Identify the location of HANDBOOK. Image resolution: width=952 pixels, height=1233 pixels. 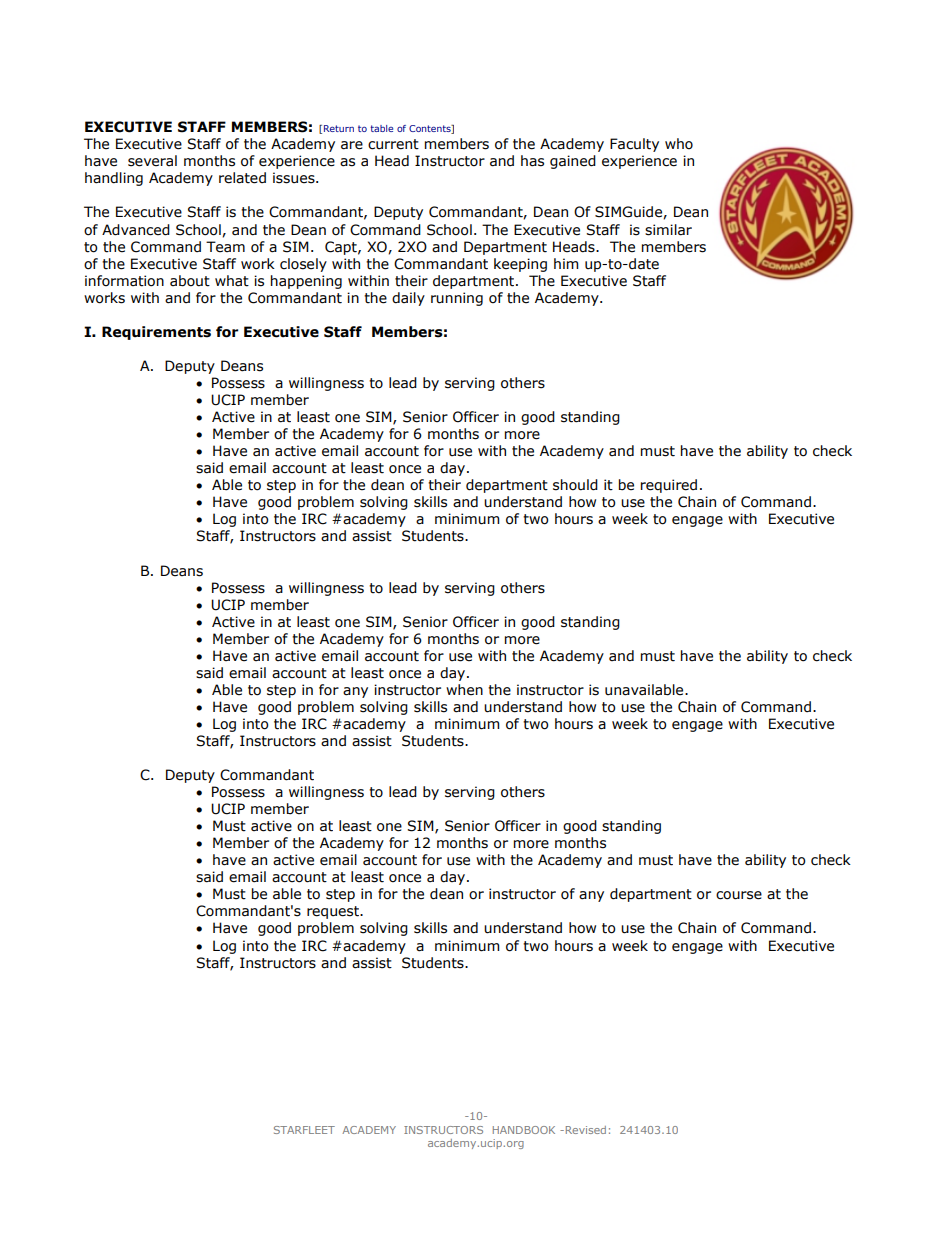
(524, 1130).
